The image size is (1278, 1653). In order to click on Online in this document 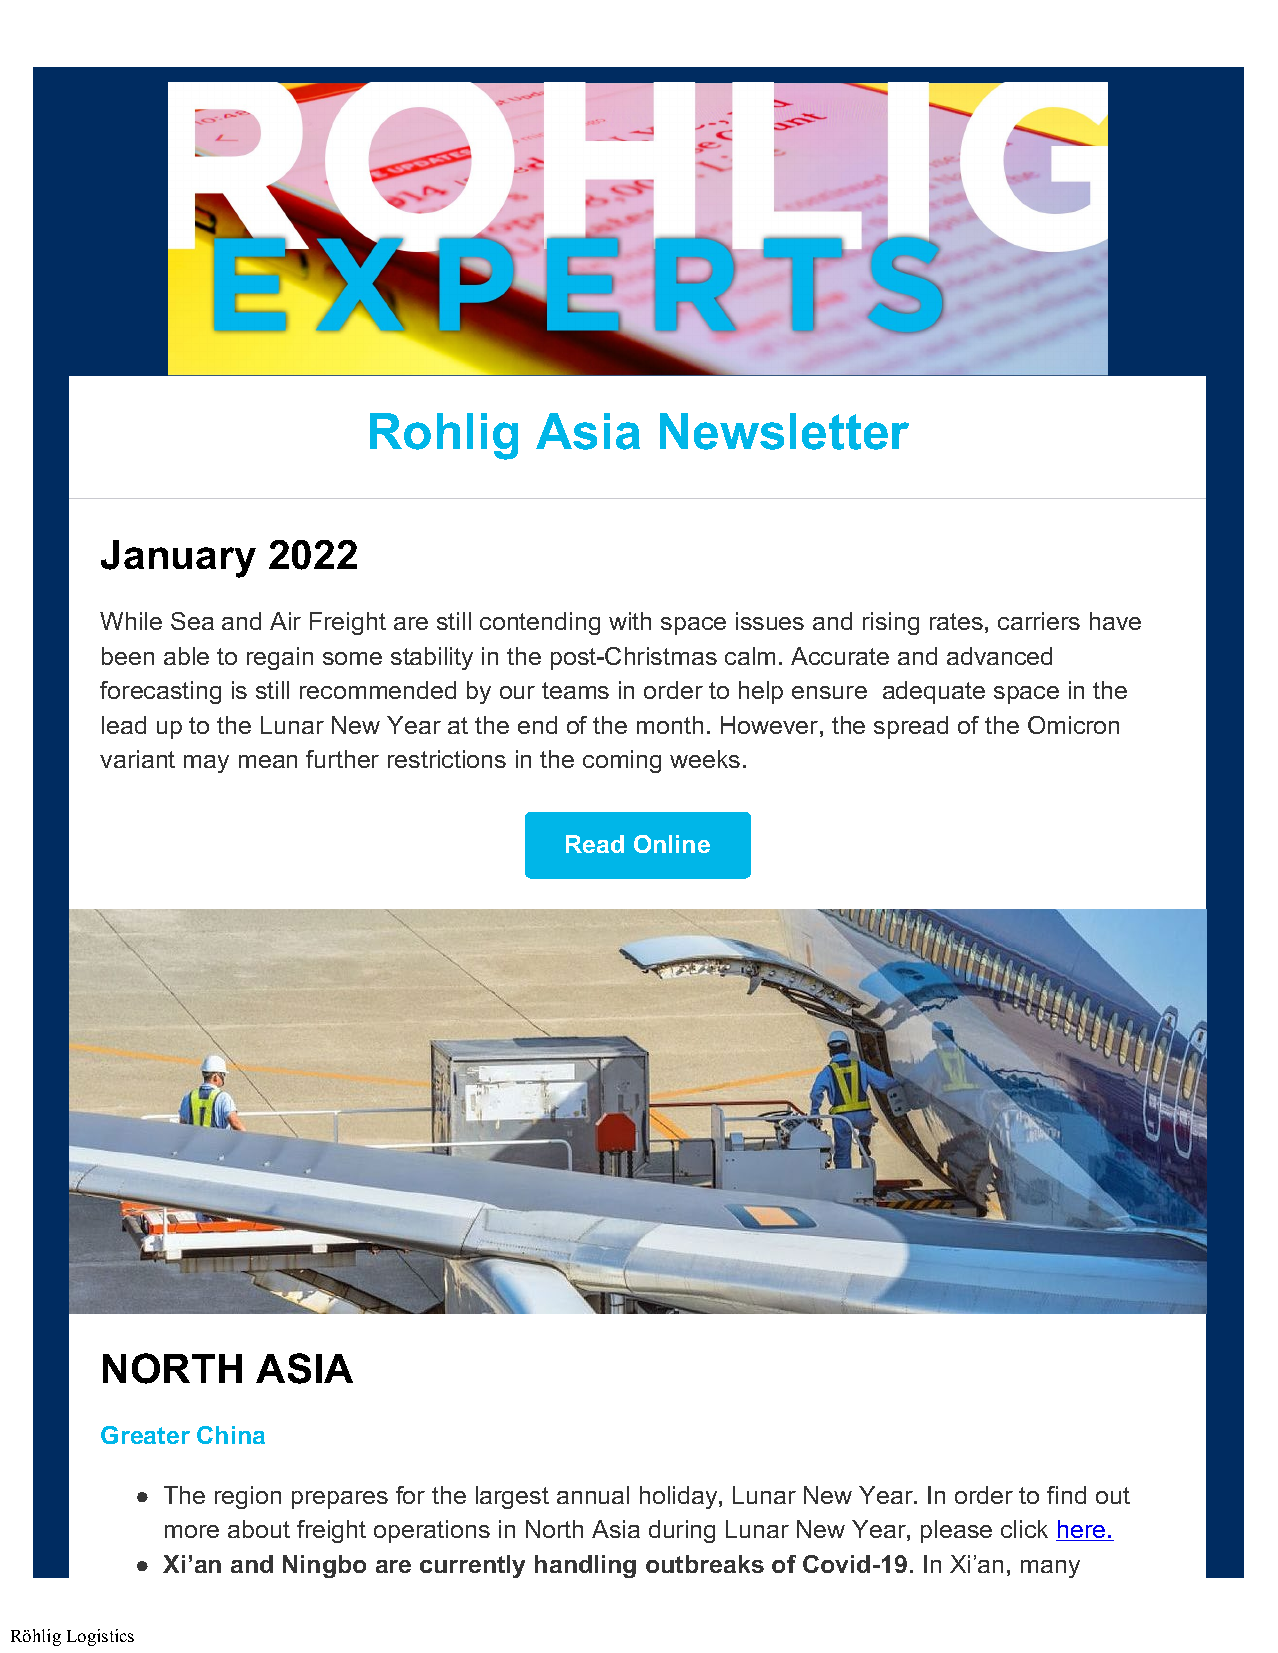, I will do `click(672, 844)`.
